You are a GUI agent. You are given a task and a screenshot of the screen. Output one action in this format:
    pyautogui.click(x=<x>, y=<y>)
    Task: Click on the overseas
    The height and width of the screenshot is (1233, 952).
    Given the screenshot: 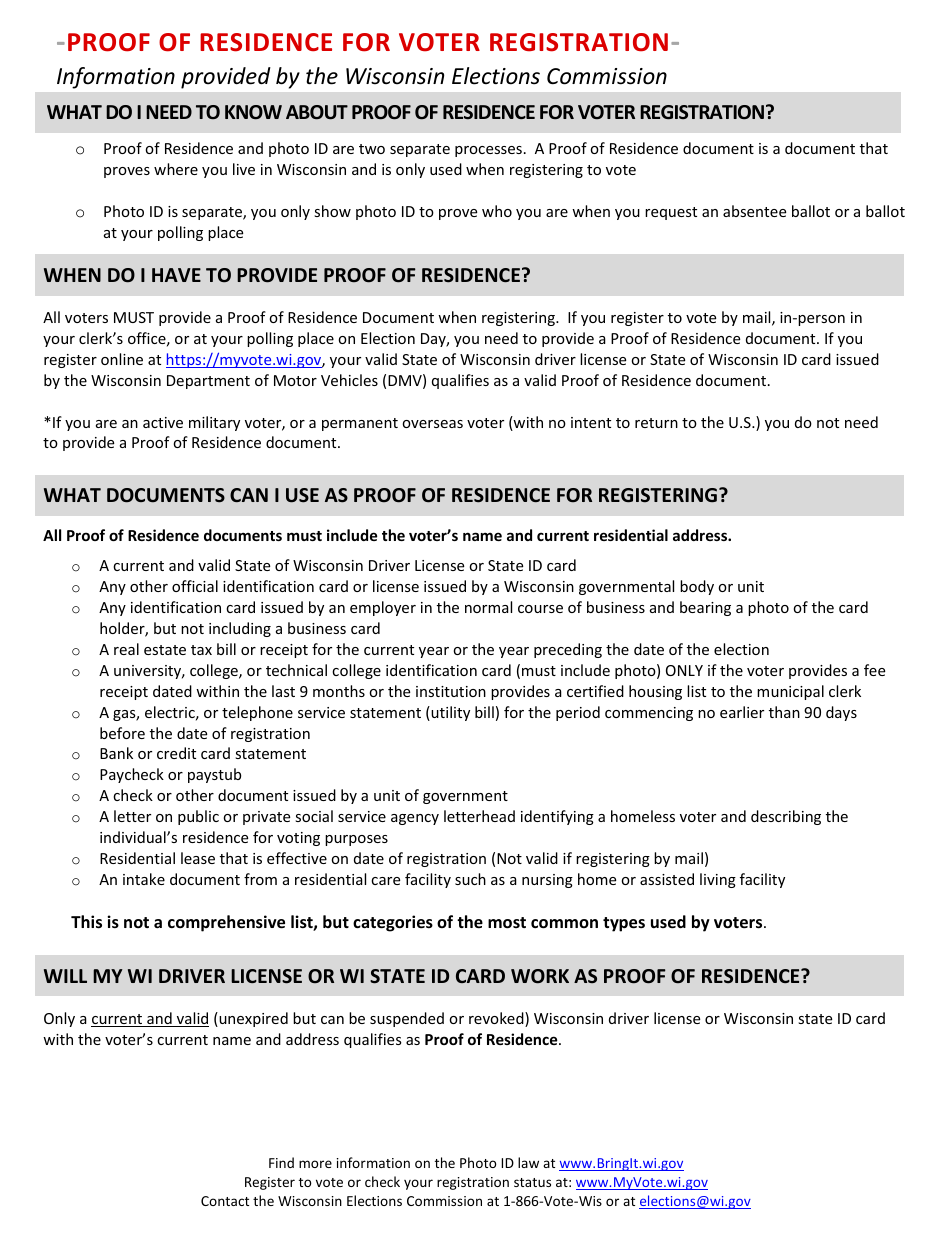 What is the action you would take?
    pyautogui.click(x=432, y=424)
